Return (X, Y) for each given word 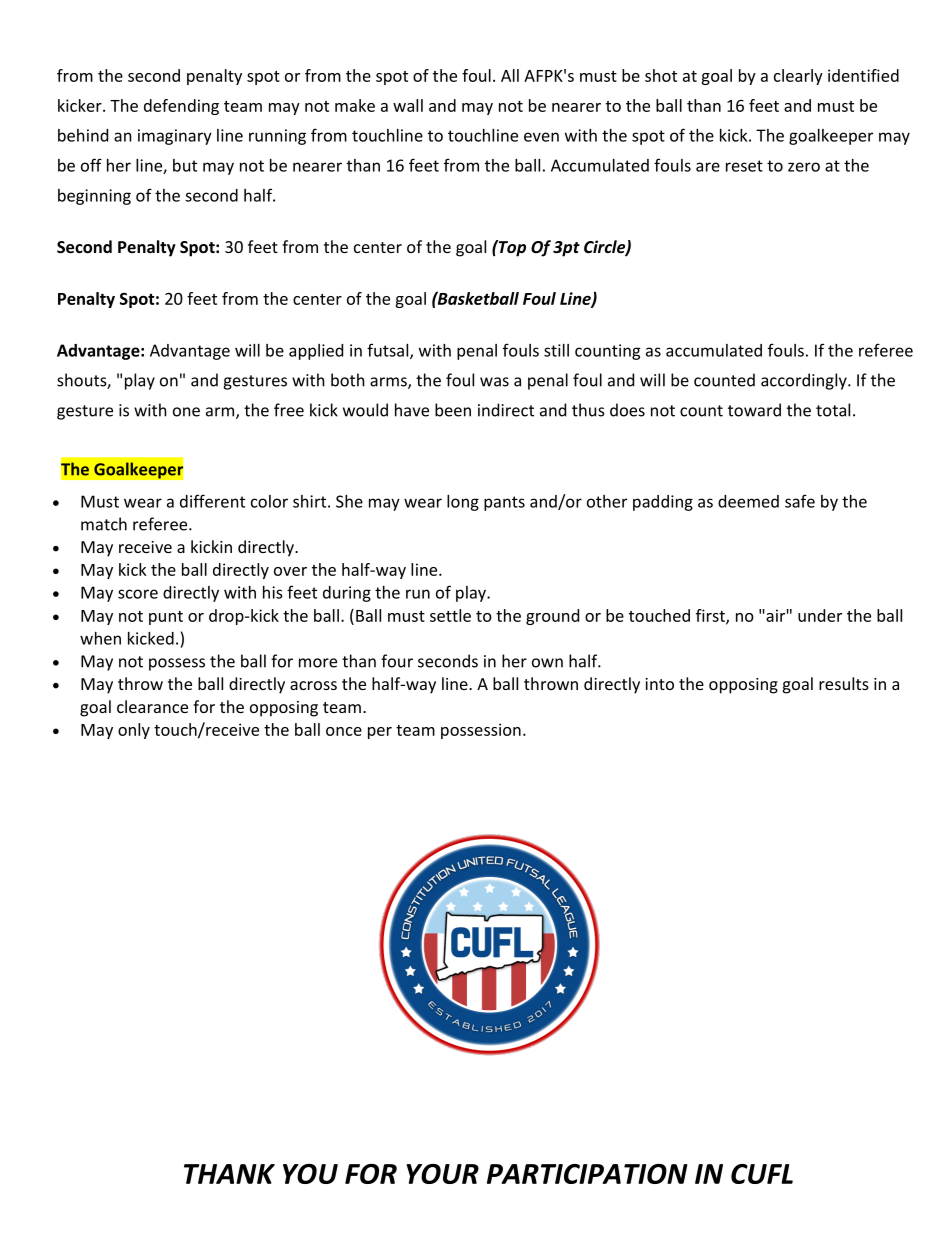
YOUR (443, 1174)
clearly (798, 77)
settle (450, 615)
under (820, 615)
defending (181, 107)
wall (408, 105)
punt (166, 618)
